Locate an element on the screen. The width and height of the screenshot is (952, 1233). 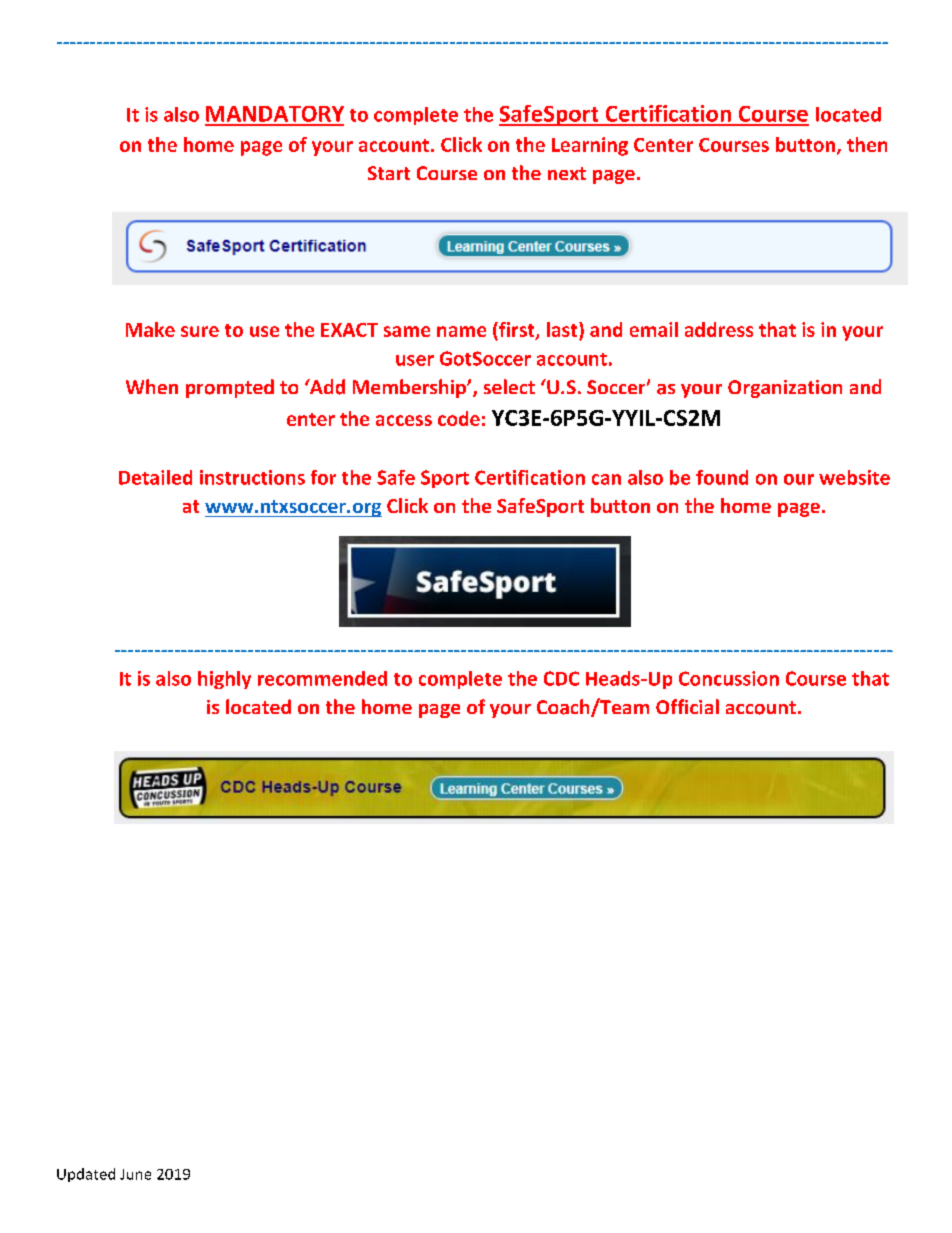
next is located at coordinates (567, 173).
